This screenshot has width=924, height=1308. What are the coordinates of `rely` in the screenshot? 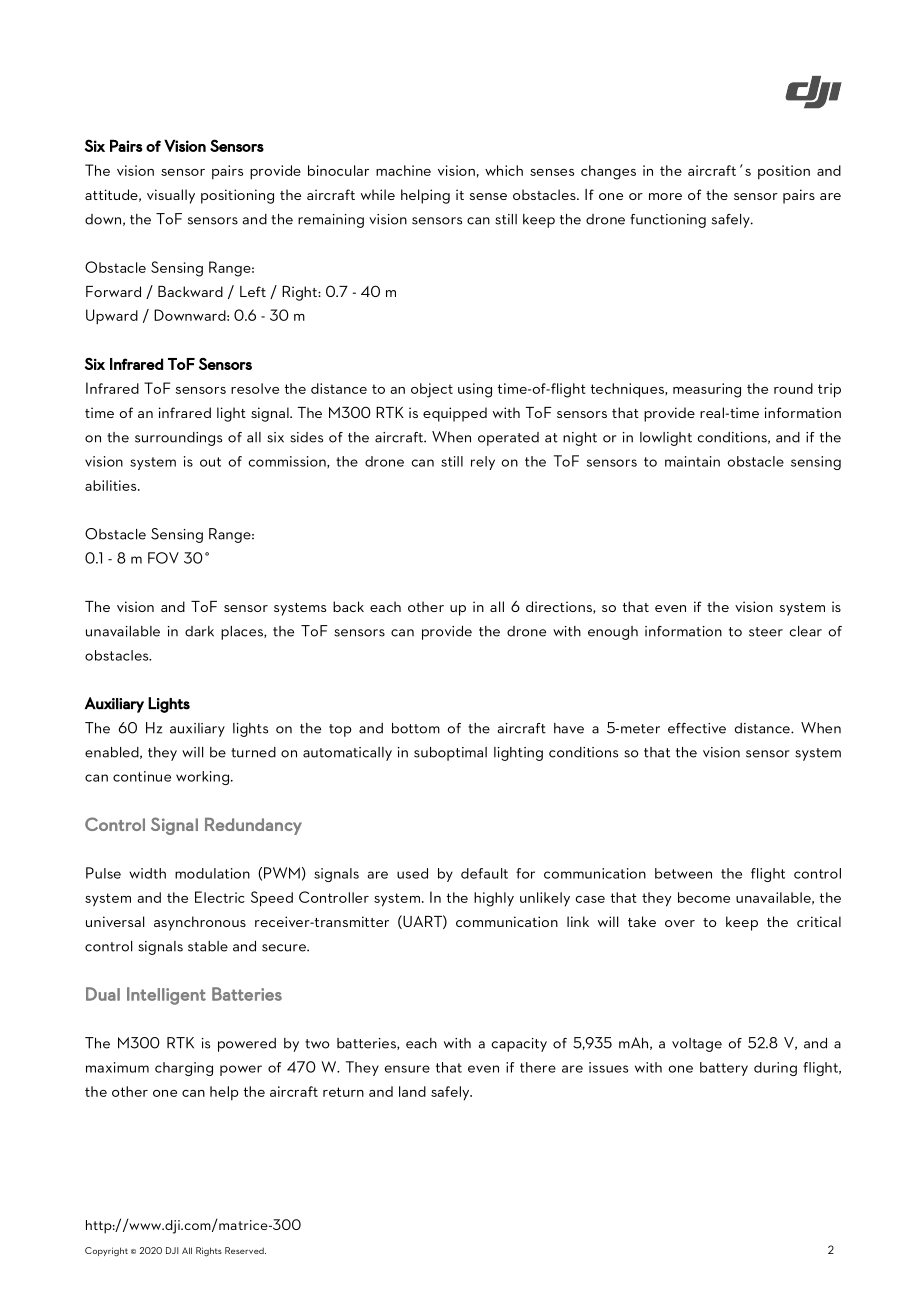 It's located at (483, 463).
